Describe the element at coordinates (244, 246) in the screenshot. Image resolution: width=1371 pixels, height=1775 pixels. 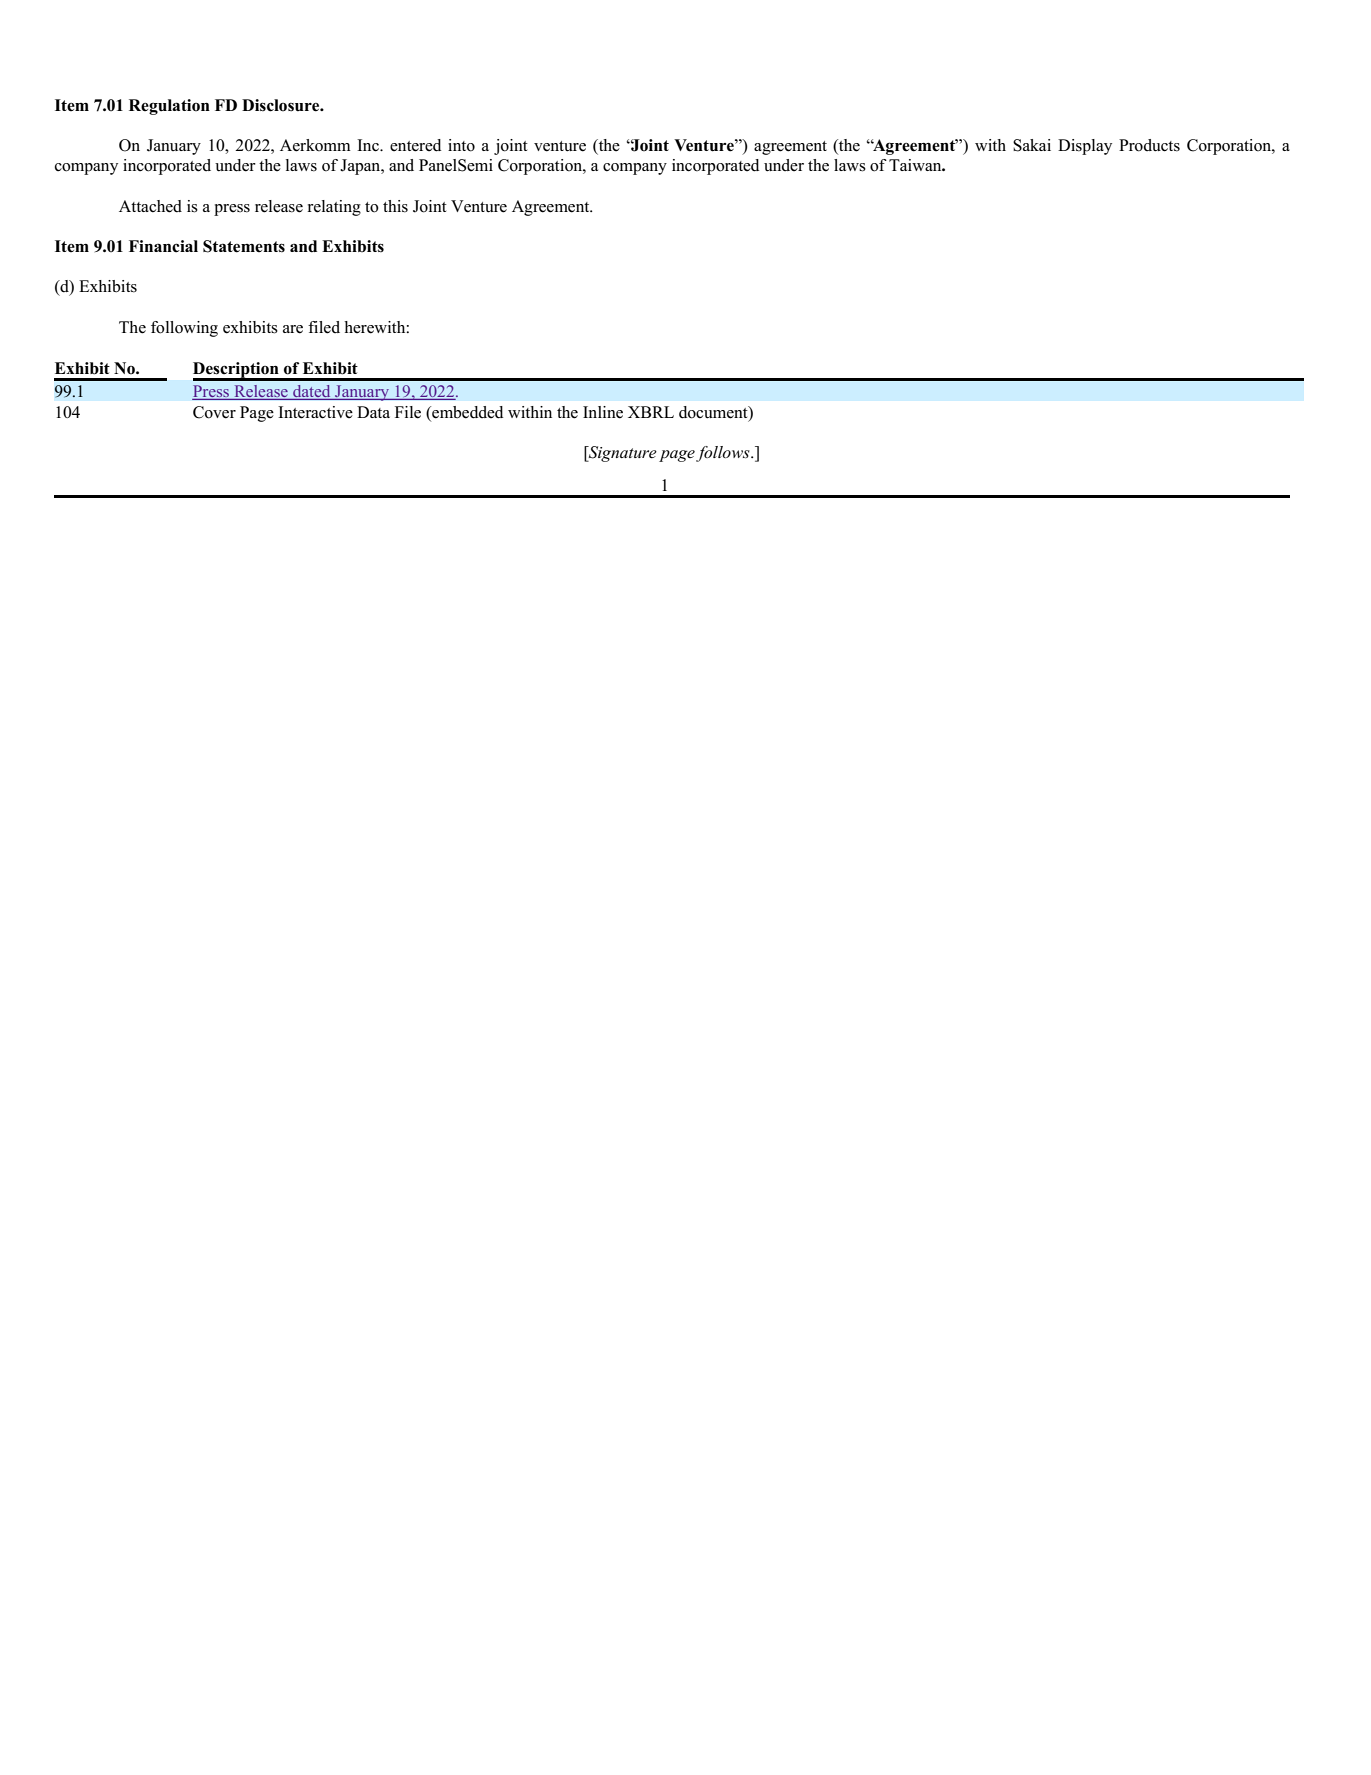
I see `Statements` at that location.
